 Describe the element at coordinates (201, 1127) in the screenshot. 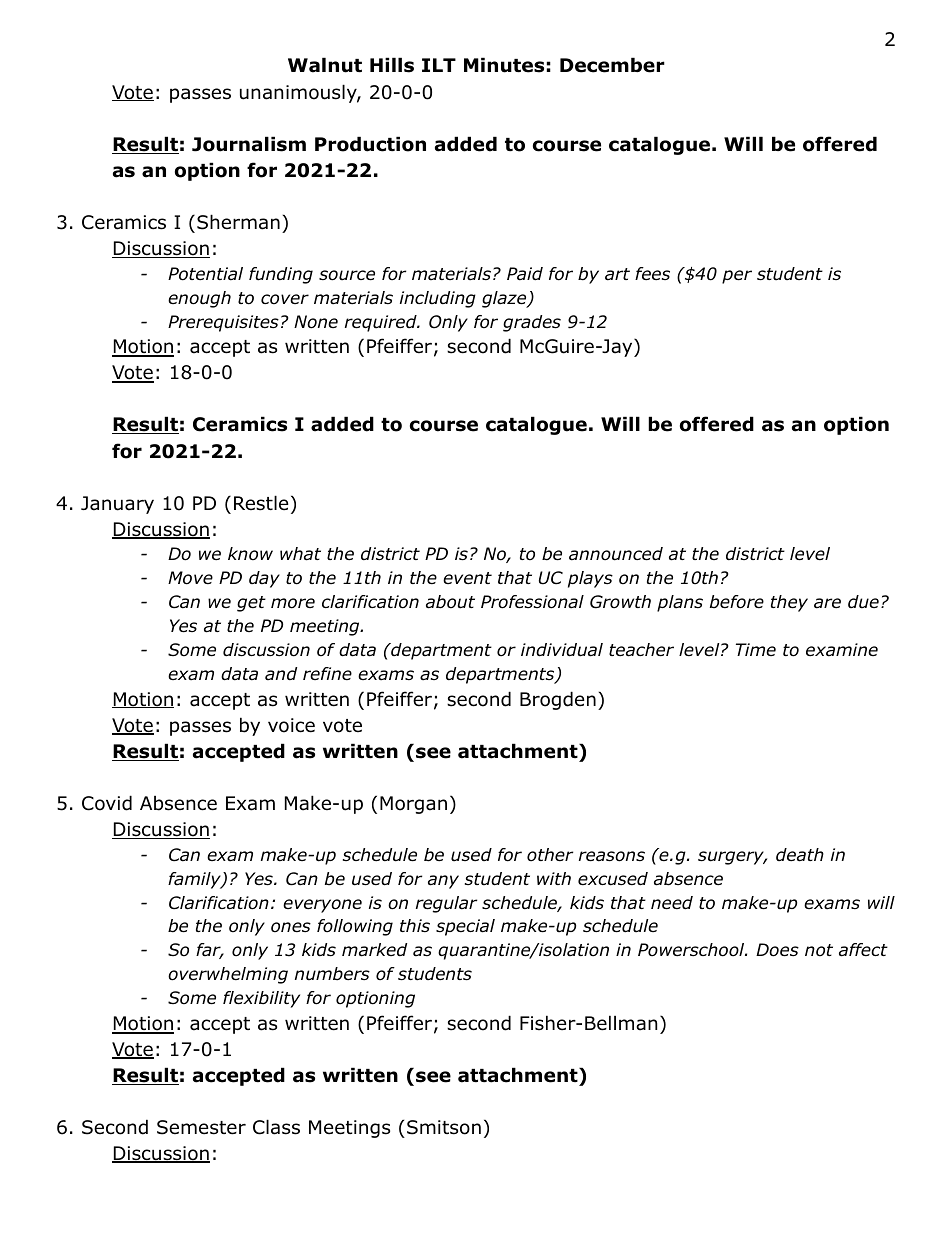

I see `Semester` at that location.
